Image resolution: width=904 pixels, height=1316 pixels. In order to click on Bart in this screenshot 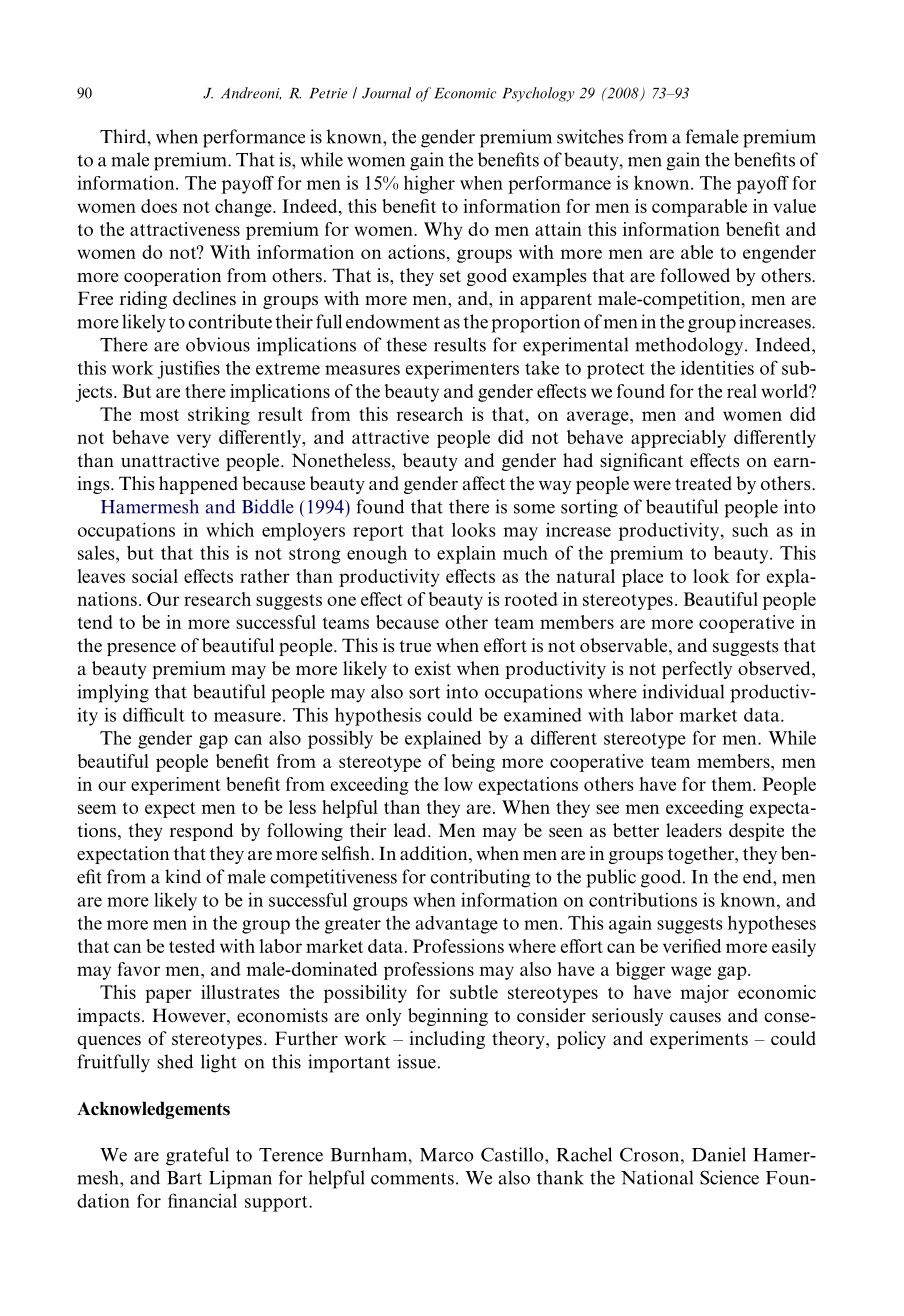, I will do `click(184, 1178)`.
